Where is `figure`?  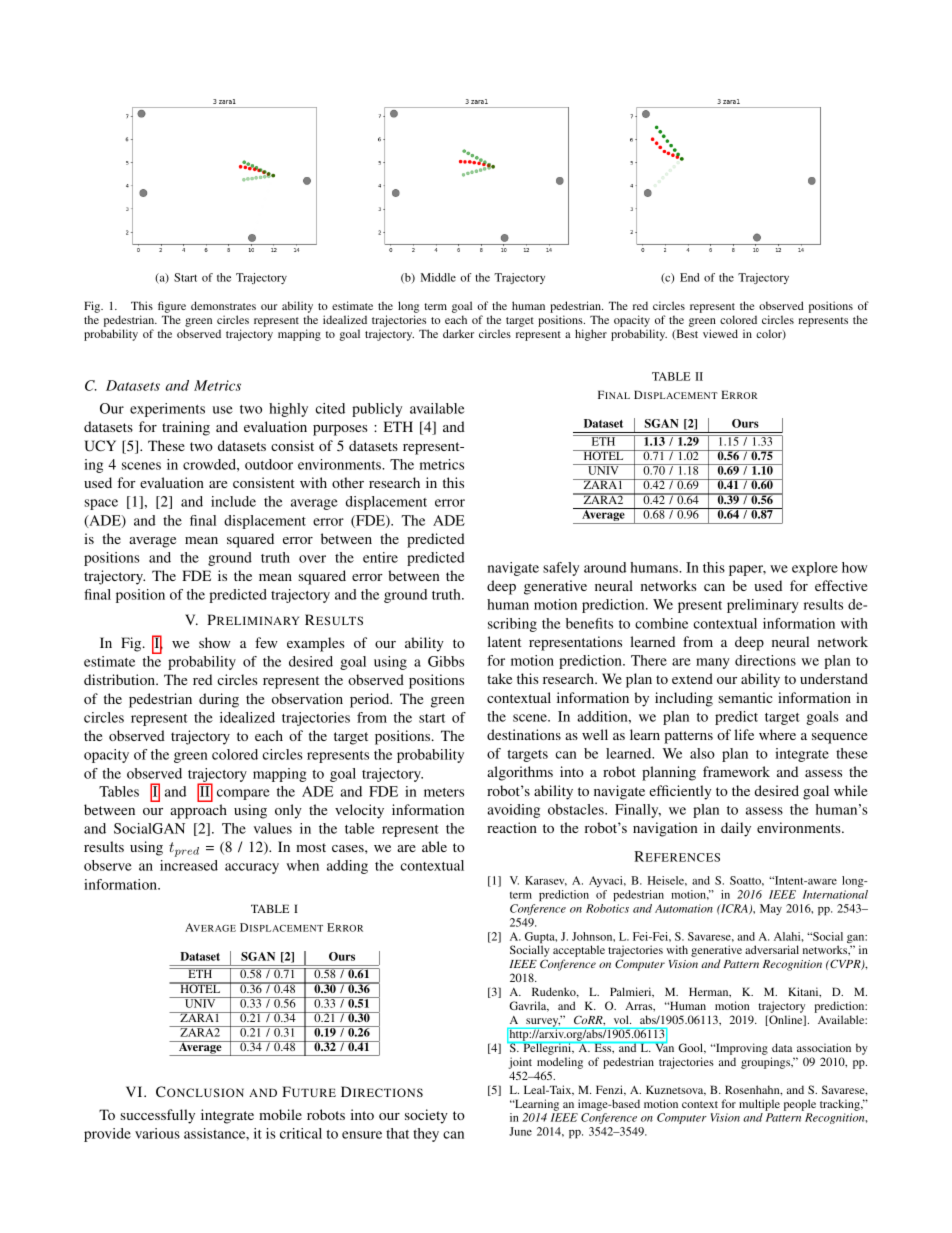
figure is located at coordinates (172, 307).
